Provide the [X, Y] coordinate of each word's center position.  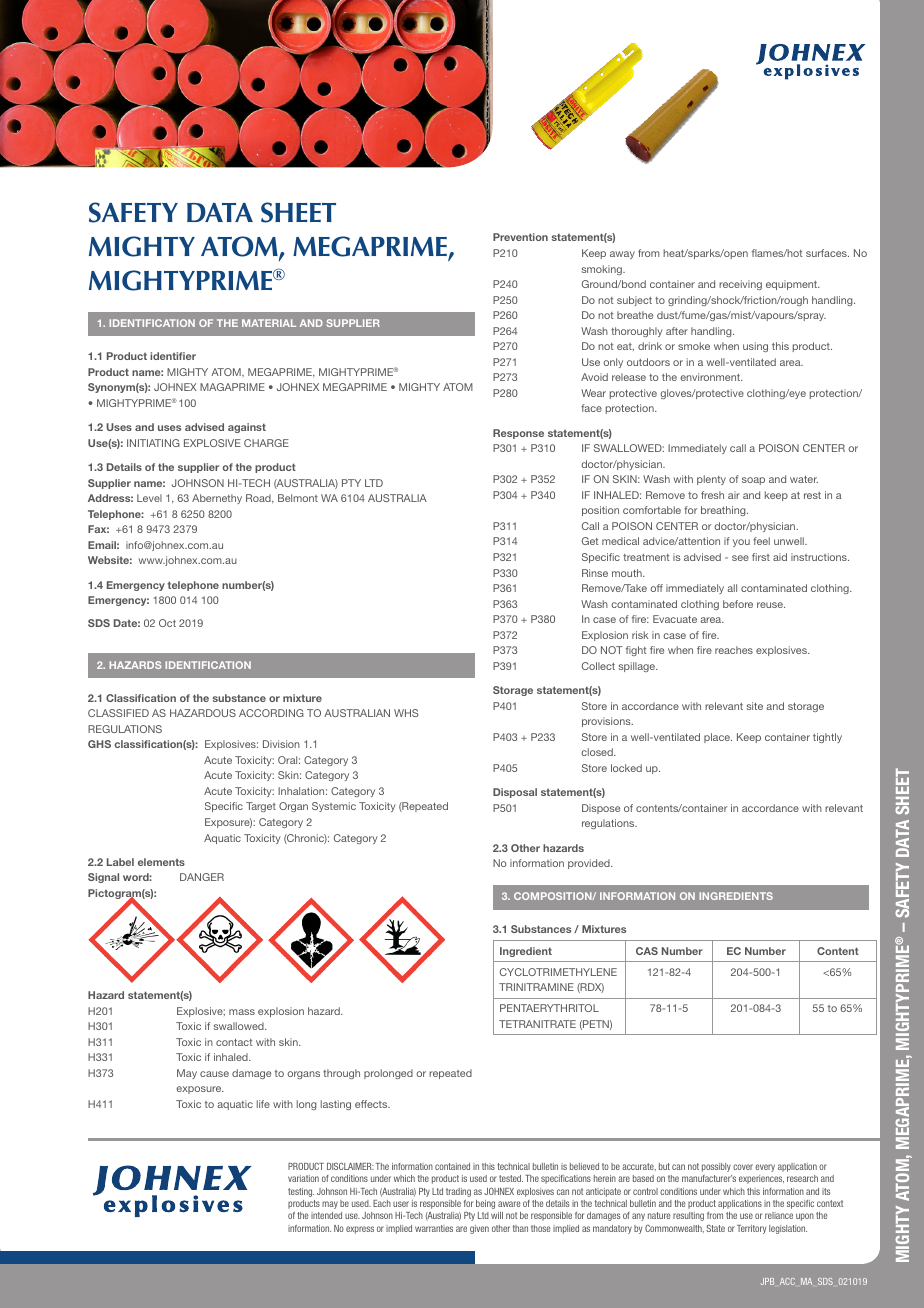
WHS [406, 713]
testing [301, 1192]
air [734, 495]
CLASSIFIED [118, 713]
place [718, 738]
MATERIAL [269, 323]
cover [743, 1167]
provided [590, 864]
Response [518, 434]
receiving [740, 285]
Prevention [520, 237]
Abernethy [217, 499]
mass [242, 1012]
